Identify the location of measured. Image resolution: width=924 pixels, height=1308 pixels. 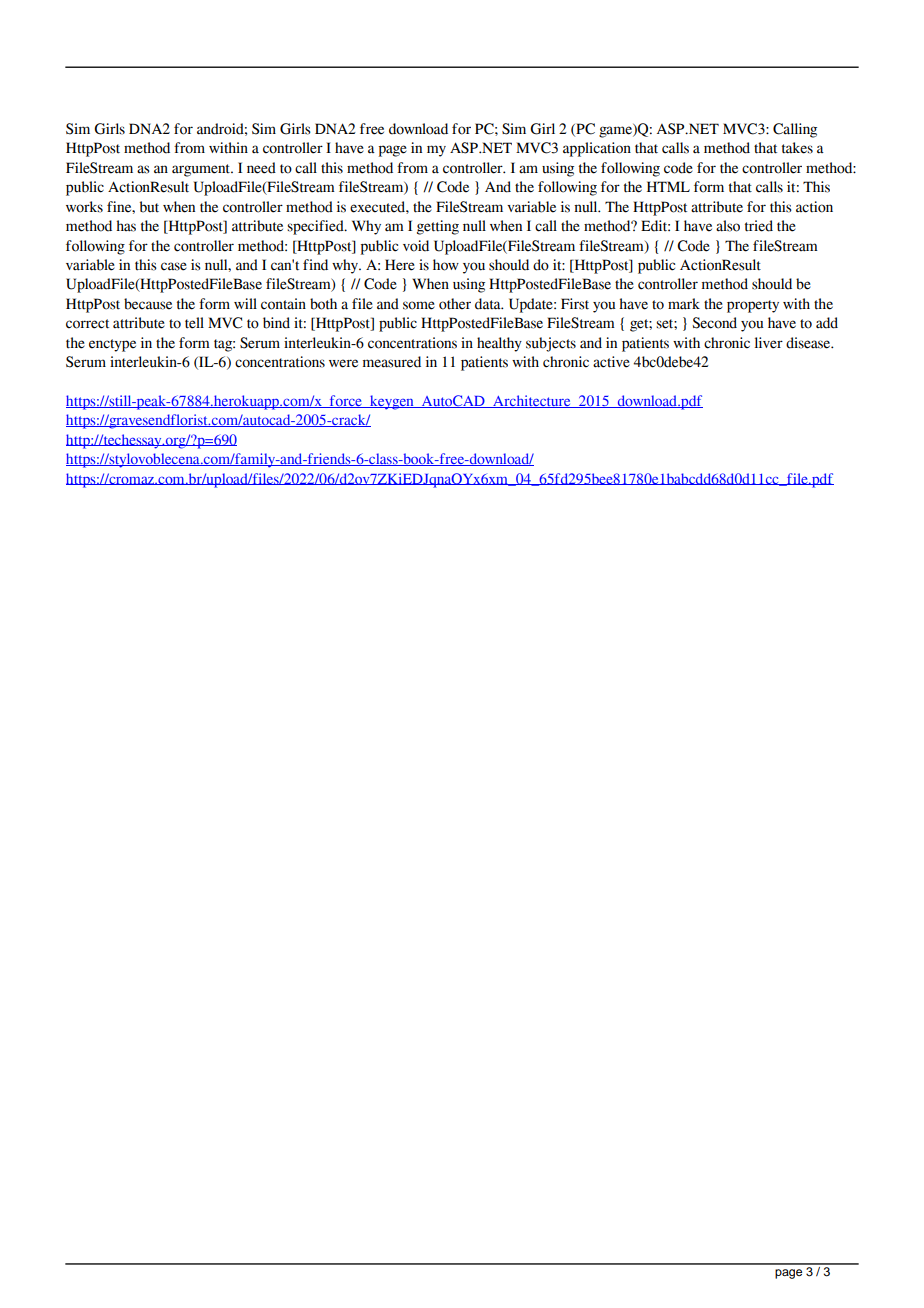
(392, 362).
